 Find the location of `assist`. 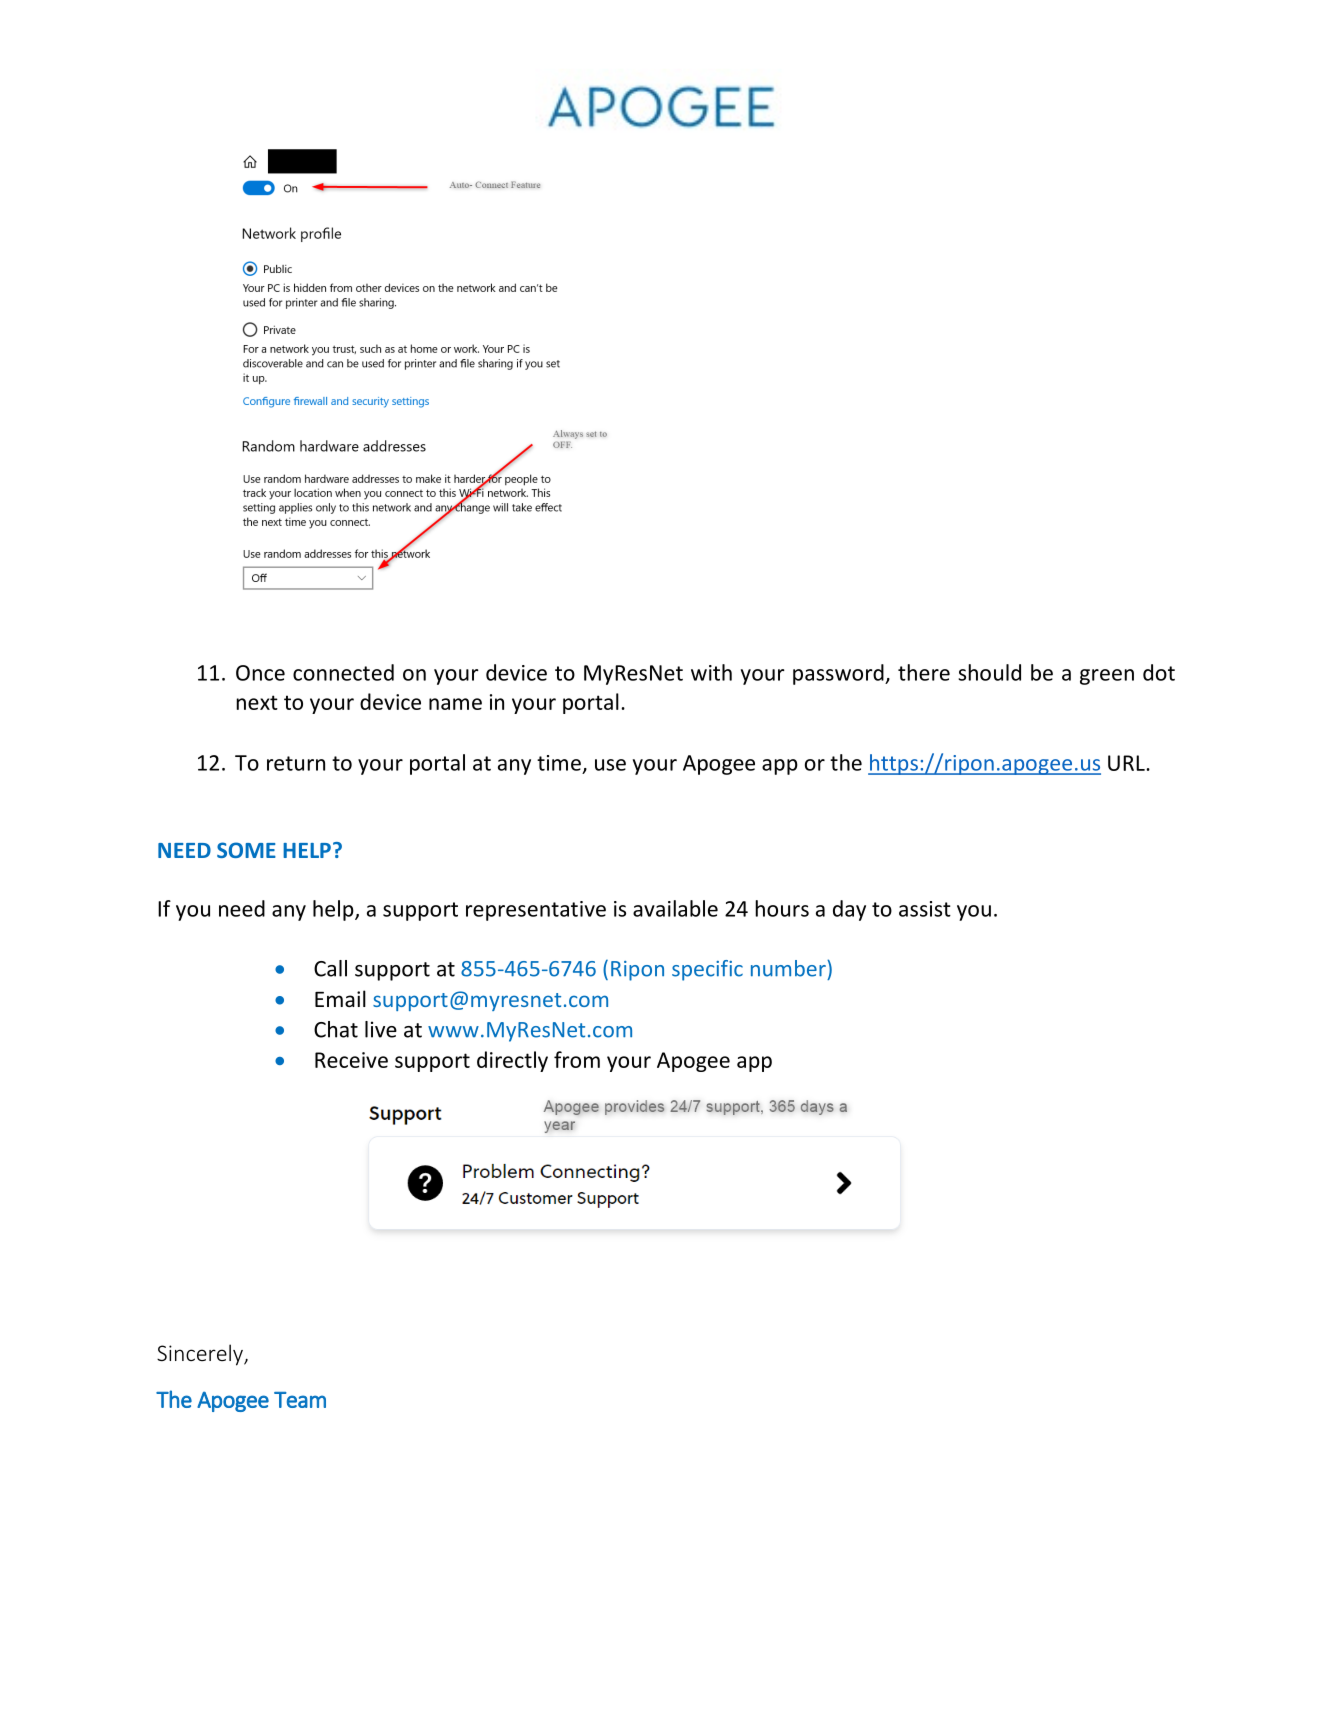

assist is located at coordinates (925, 909).
